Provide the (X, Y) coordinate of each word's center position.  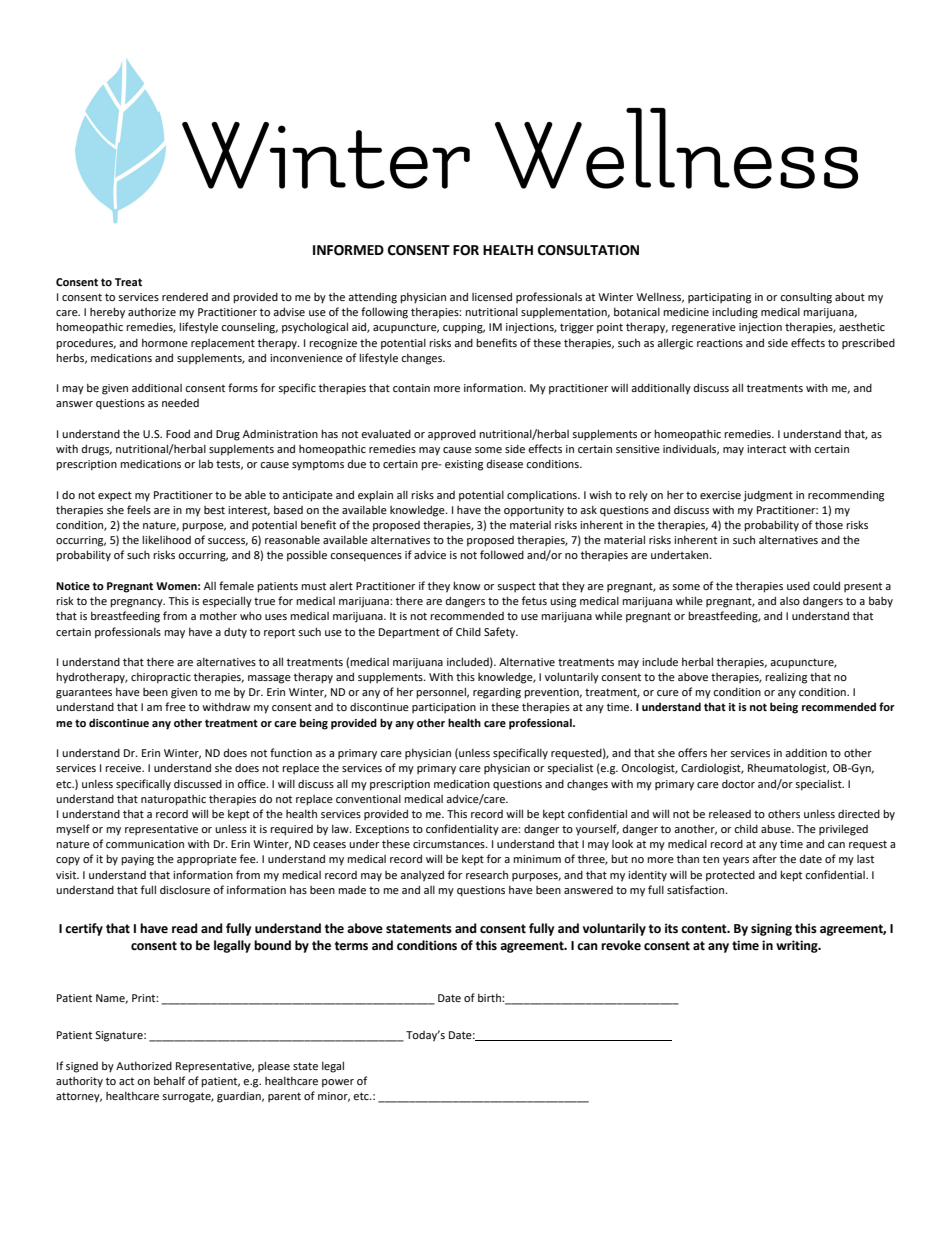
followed (502, 554)
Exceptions (382, 830)
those (829, 524)
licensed (492, 296)
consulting (806, 298)
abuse (777, 828)
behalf (169, 1080)
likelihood (166, 539)
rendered (185, 296)
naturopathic (173, 800)
